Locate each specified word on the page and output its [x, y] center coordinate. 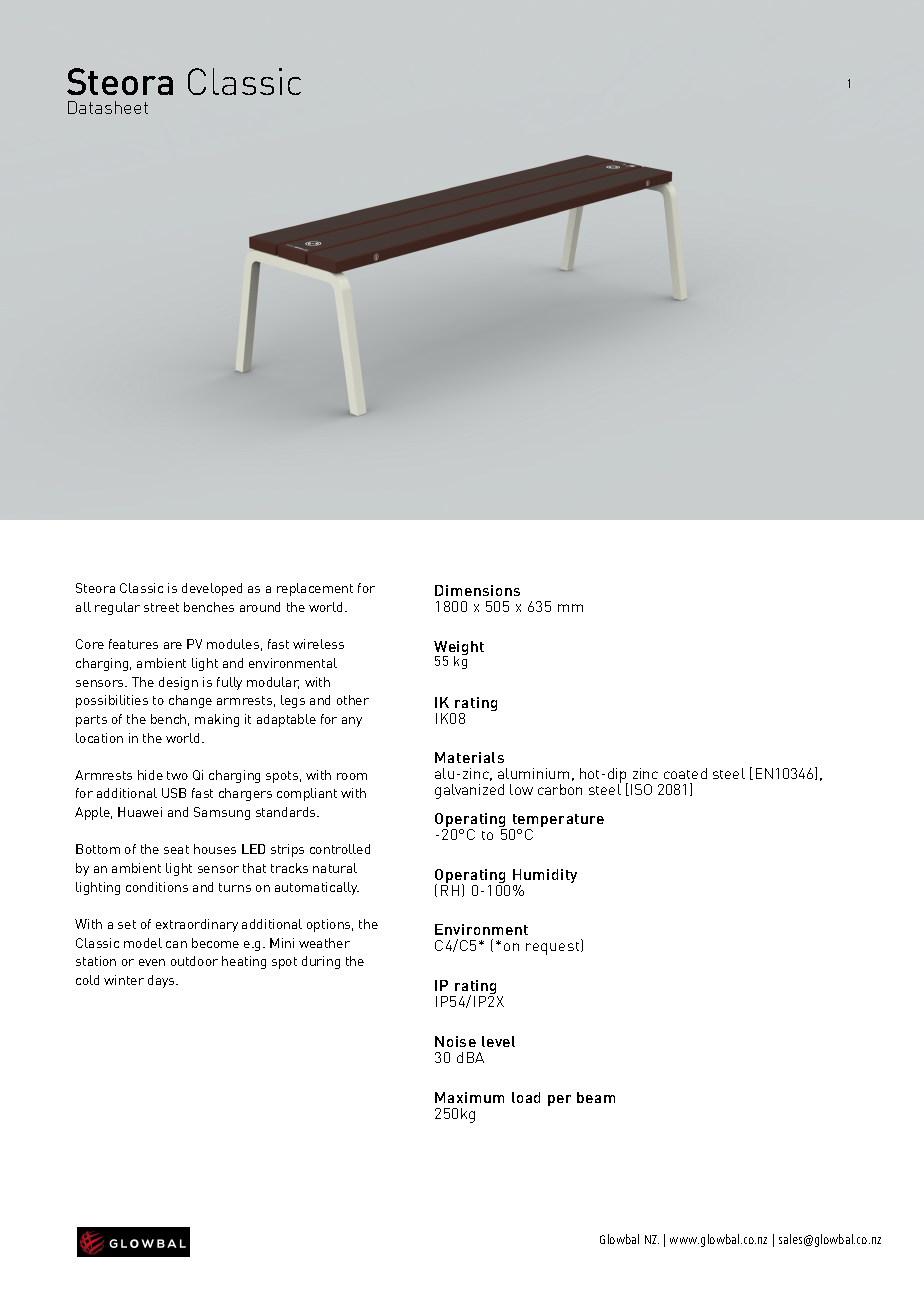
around [260, 607]
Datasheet [108, 107]
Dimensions [477, 590]
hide [150, 775]
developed [212, 589]
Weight [459, 649]
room [352, 776]
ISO [641, 789]
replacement [315, 589]
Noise [455, 1041]
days [162, 981]
